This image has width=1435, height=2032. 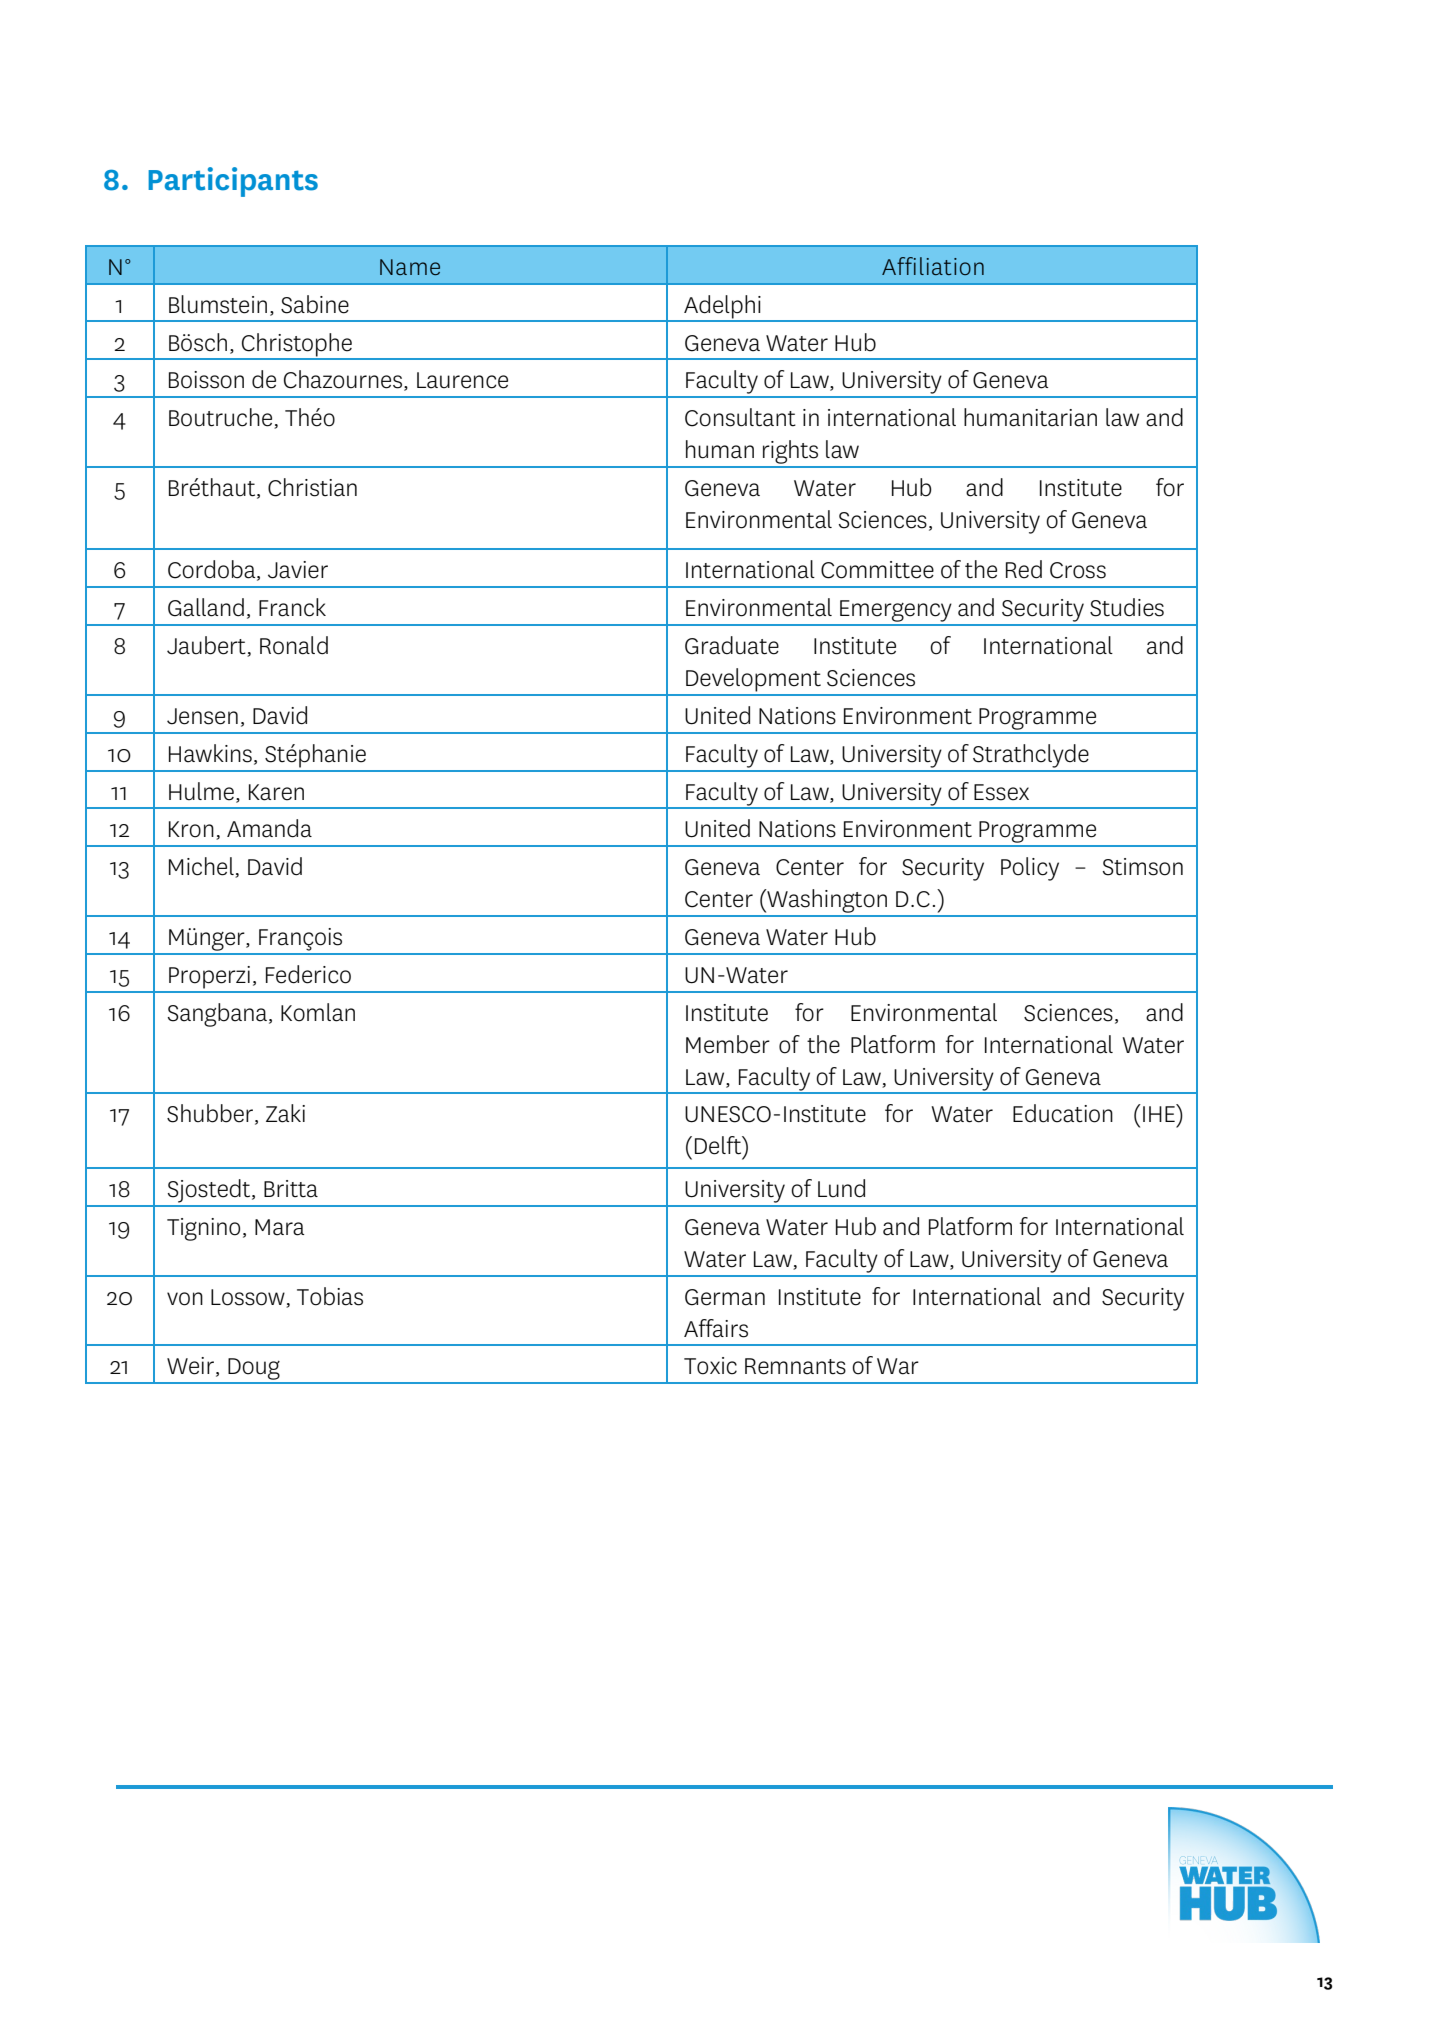 What do you see at coordinates (732, 645) in the image?
I see `Graduate` at bounding box center [732, 645].
